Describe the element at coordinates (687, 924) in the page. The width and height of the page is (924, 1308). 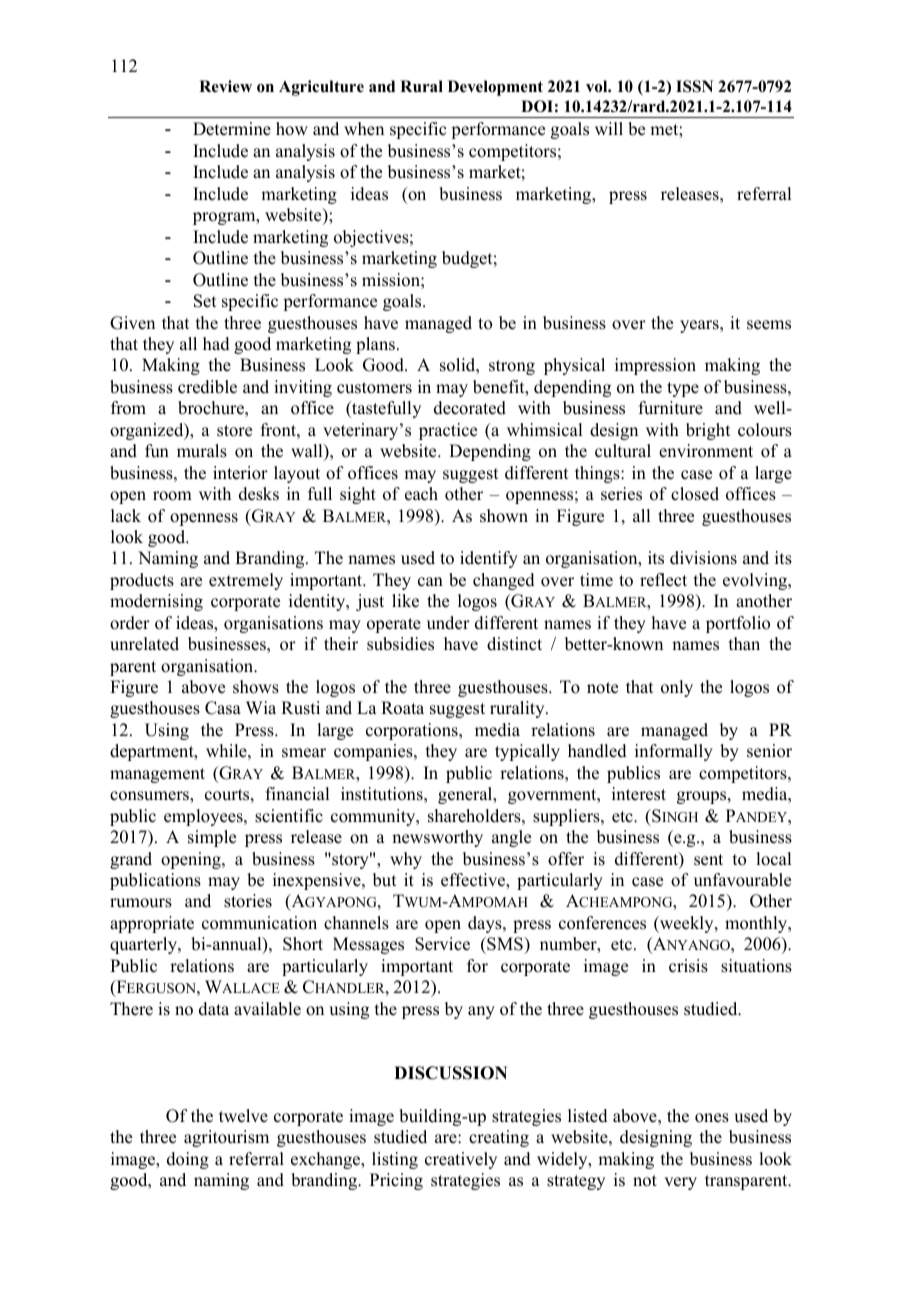
I see `weekly` at that location.
